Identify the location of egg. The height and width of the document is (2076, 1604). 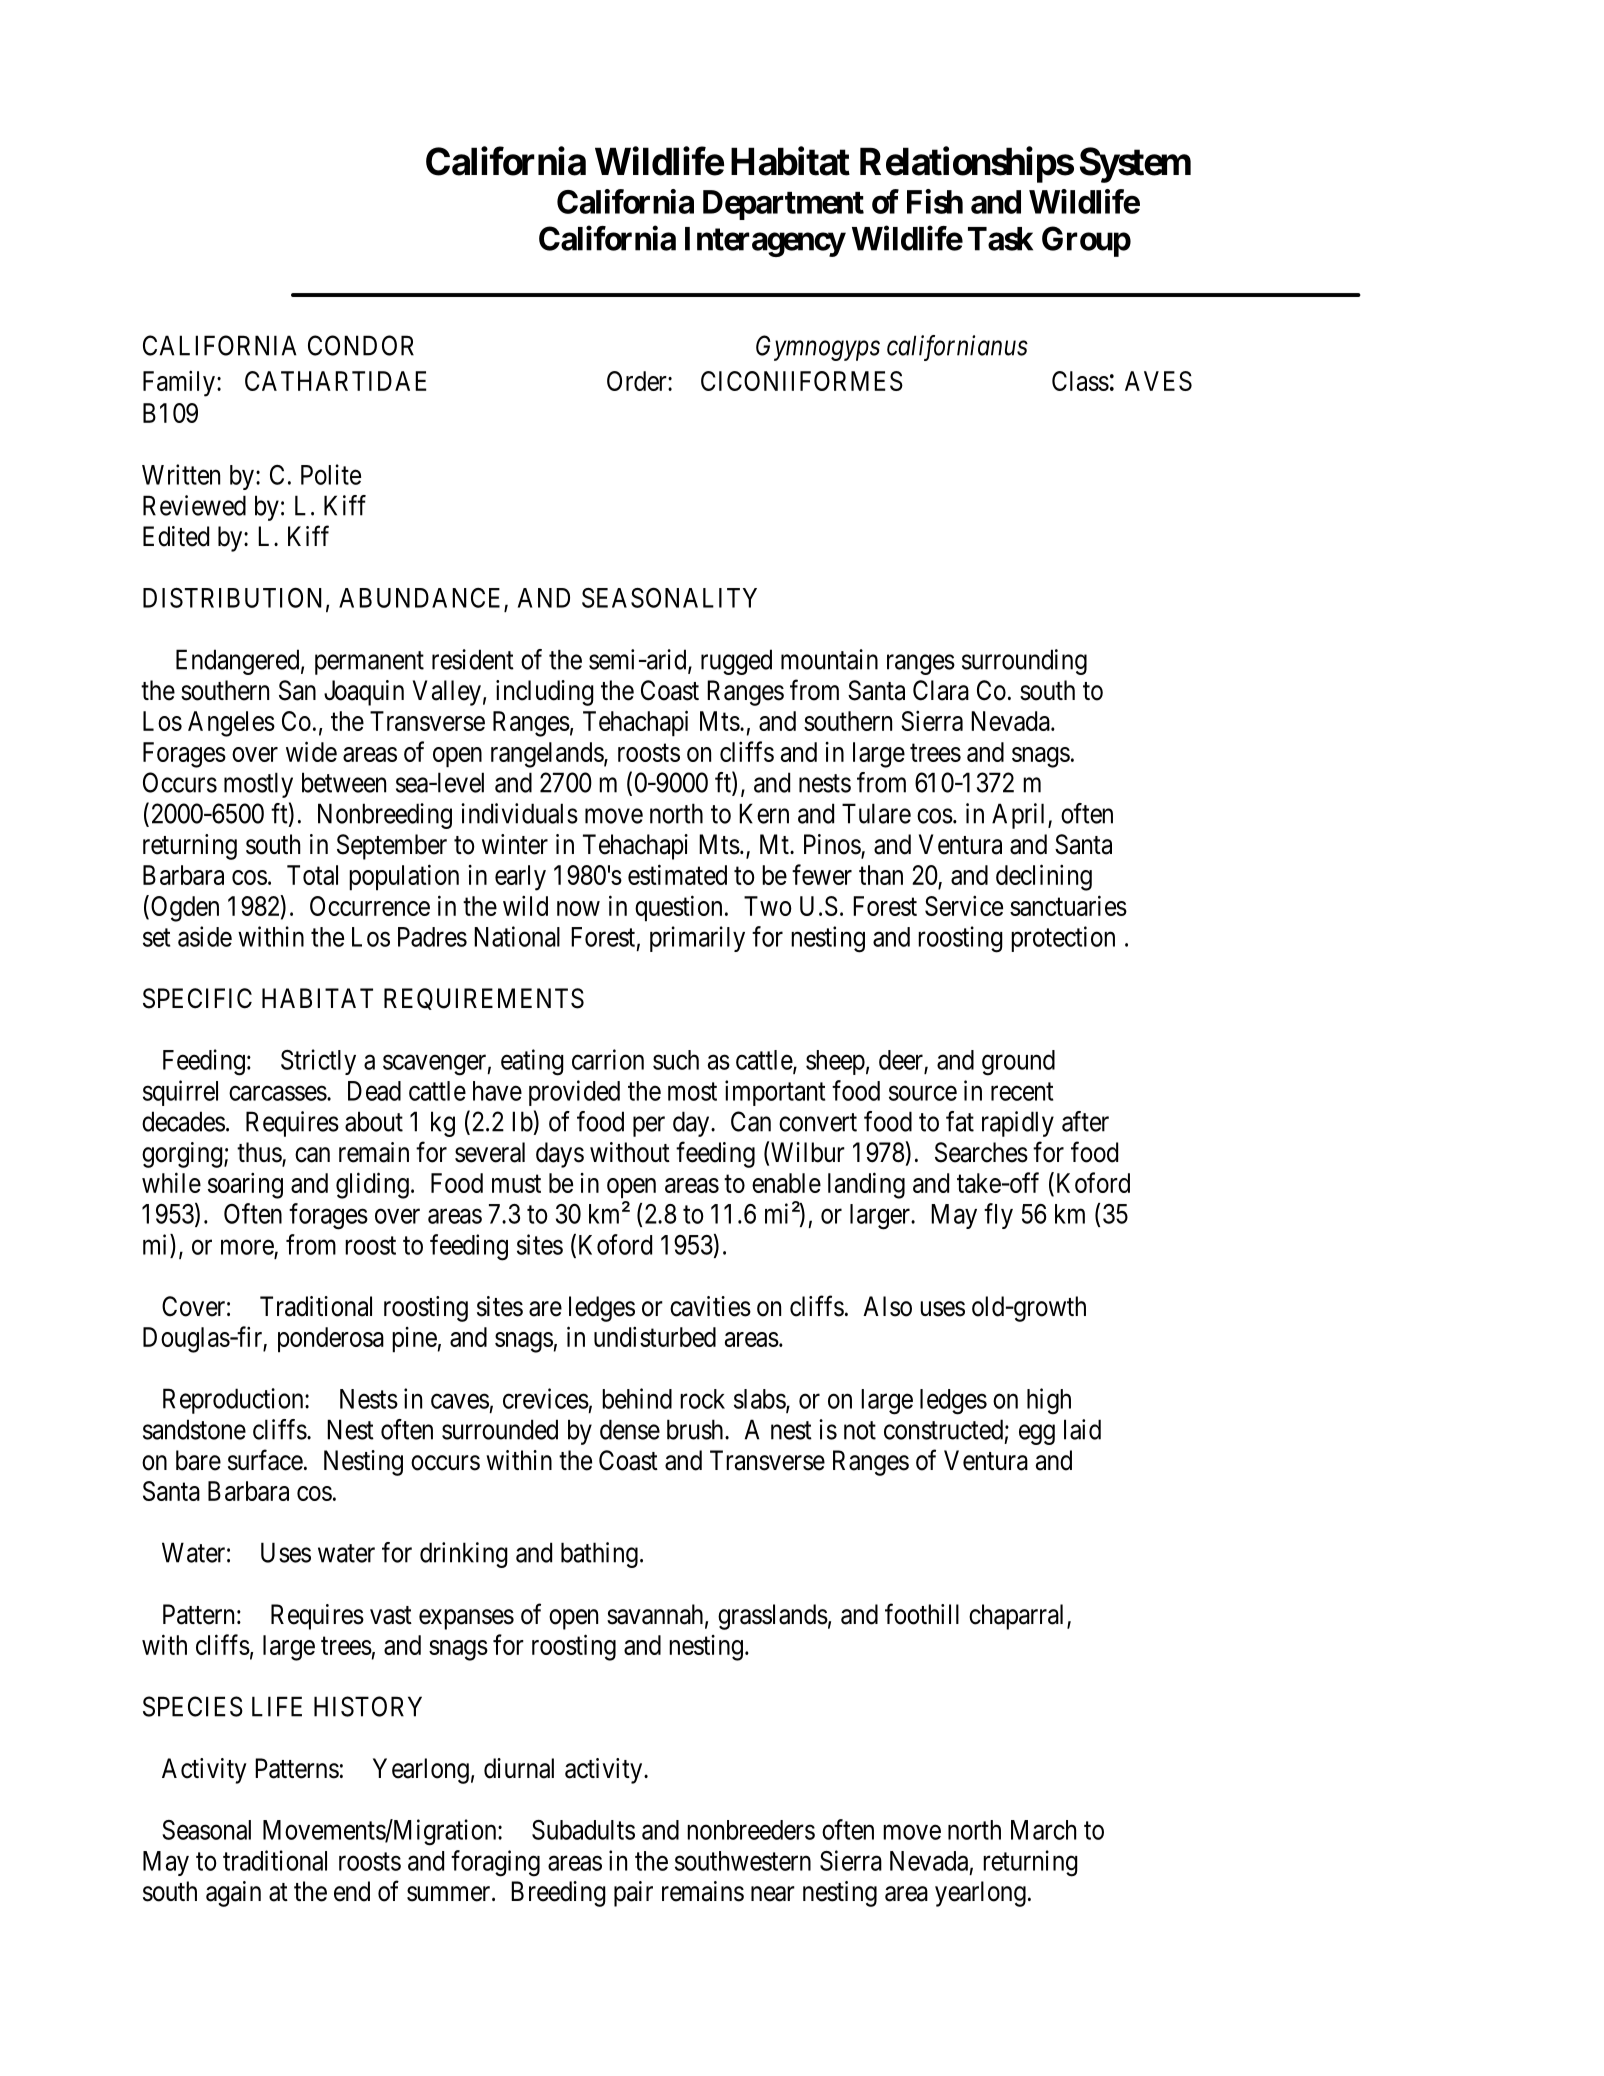
(1037, 1434).
